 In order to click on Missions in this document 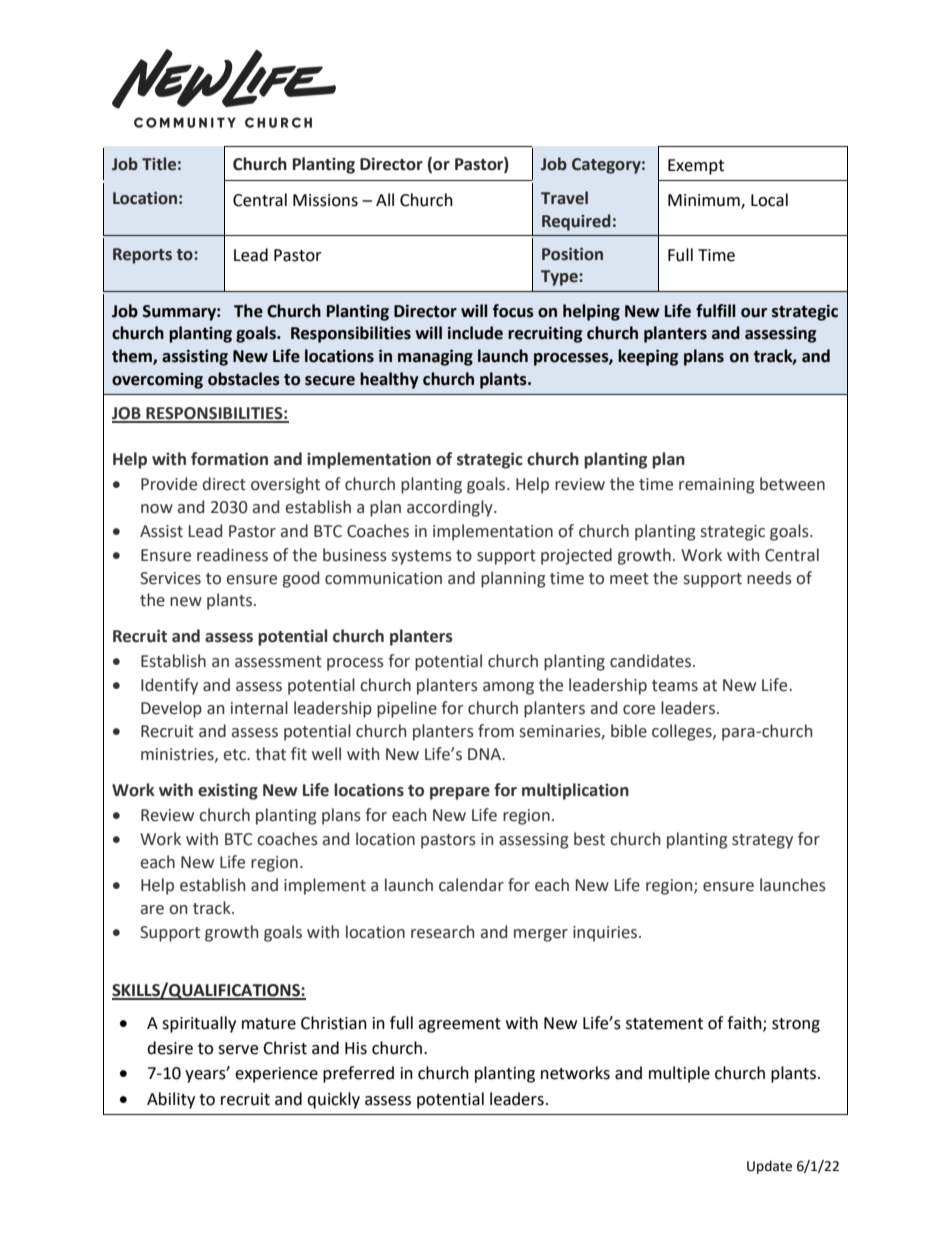, I will do `click(325, 200)`.
